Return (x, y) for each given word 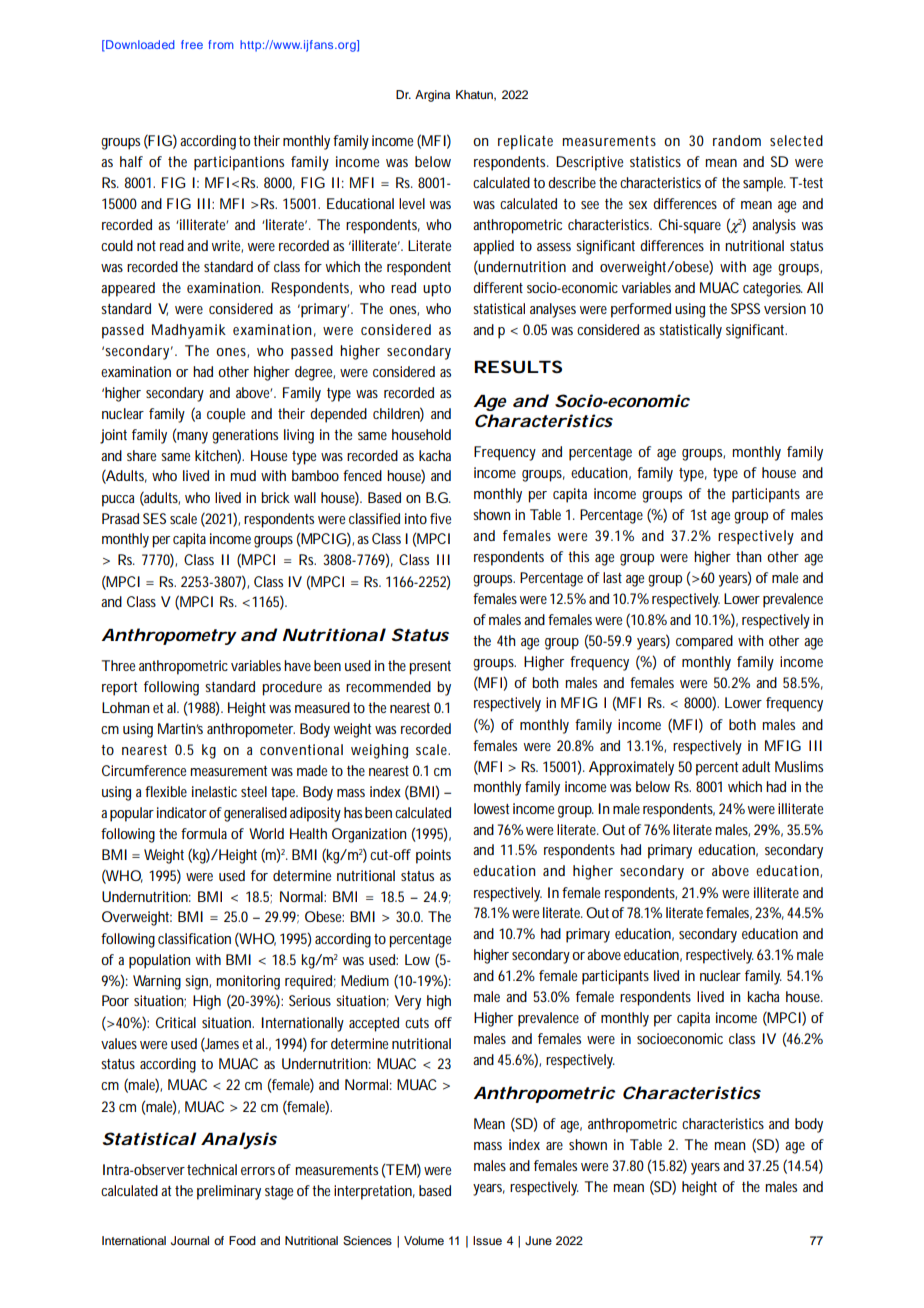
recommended (388, 686)
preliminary (229, 1192)
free (192, 44)
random (737, 140)
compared (704, 642)
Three (118, 665)
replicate (525, 142)
